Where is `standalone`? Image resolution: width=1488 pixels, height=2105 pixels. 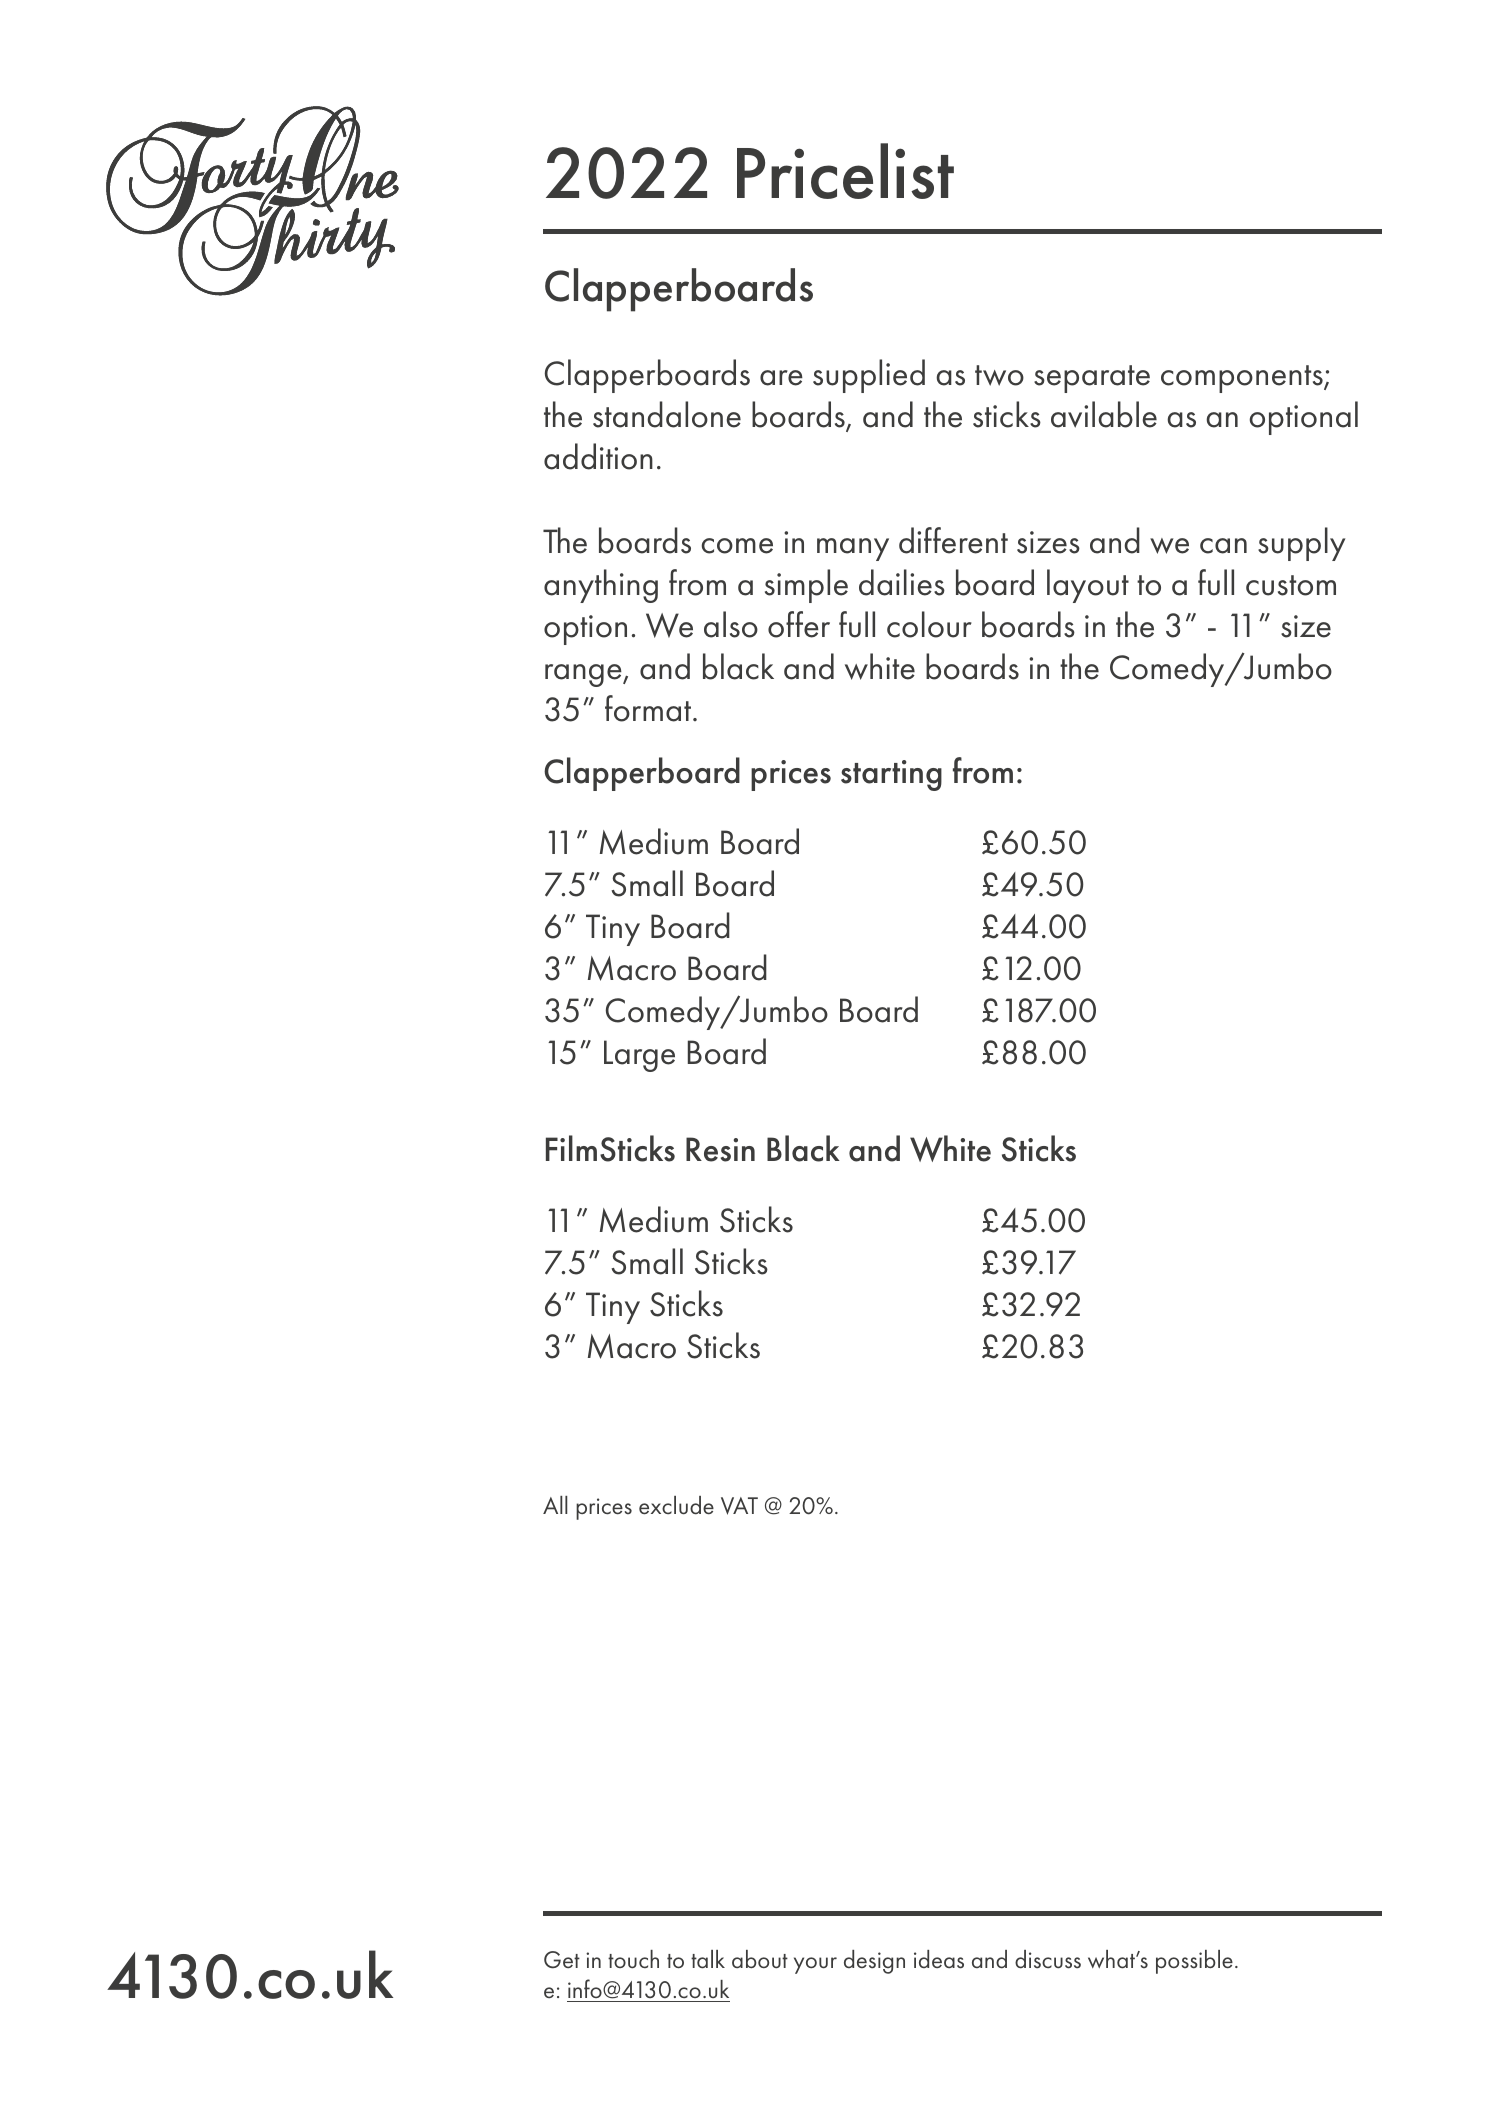 standalone is located at coordinates (667, 414).
